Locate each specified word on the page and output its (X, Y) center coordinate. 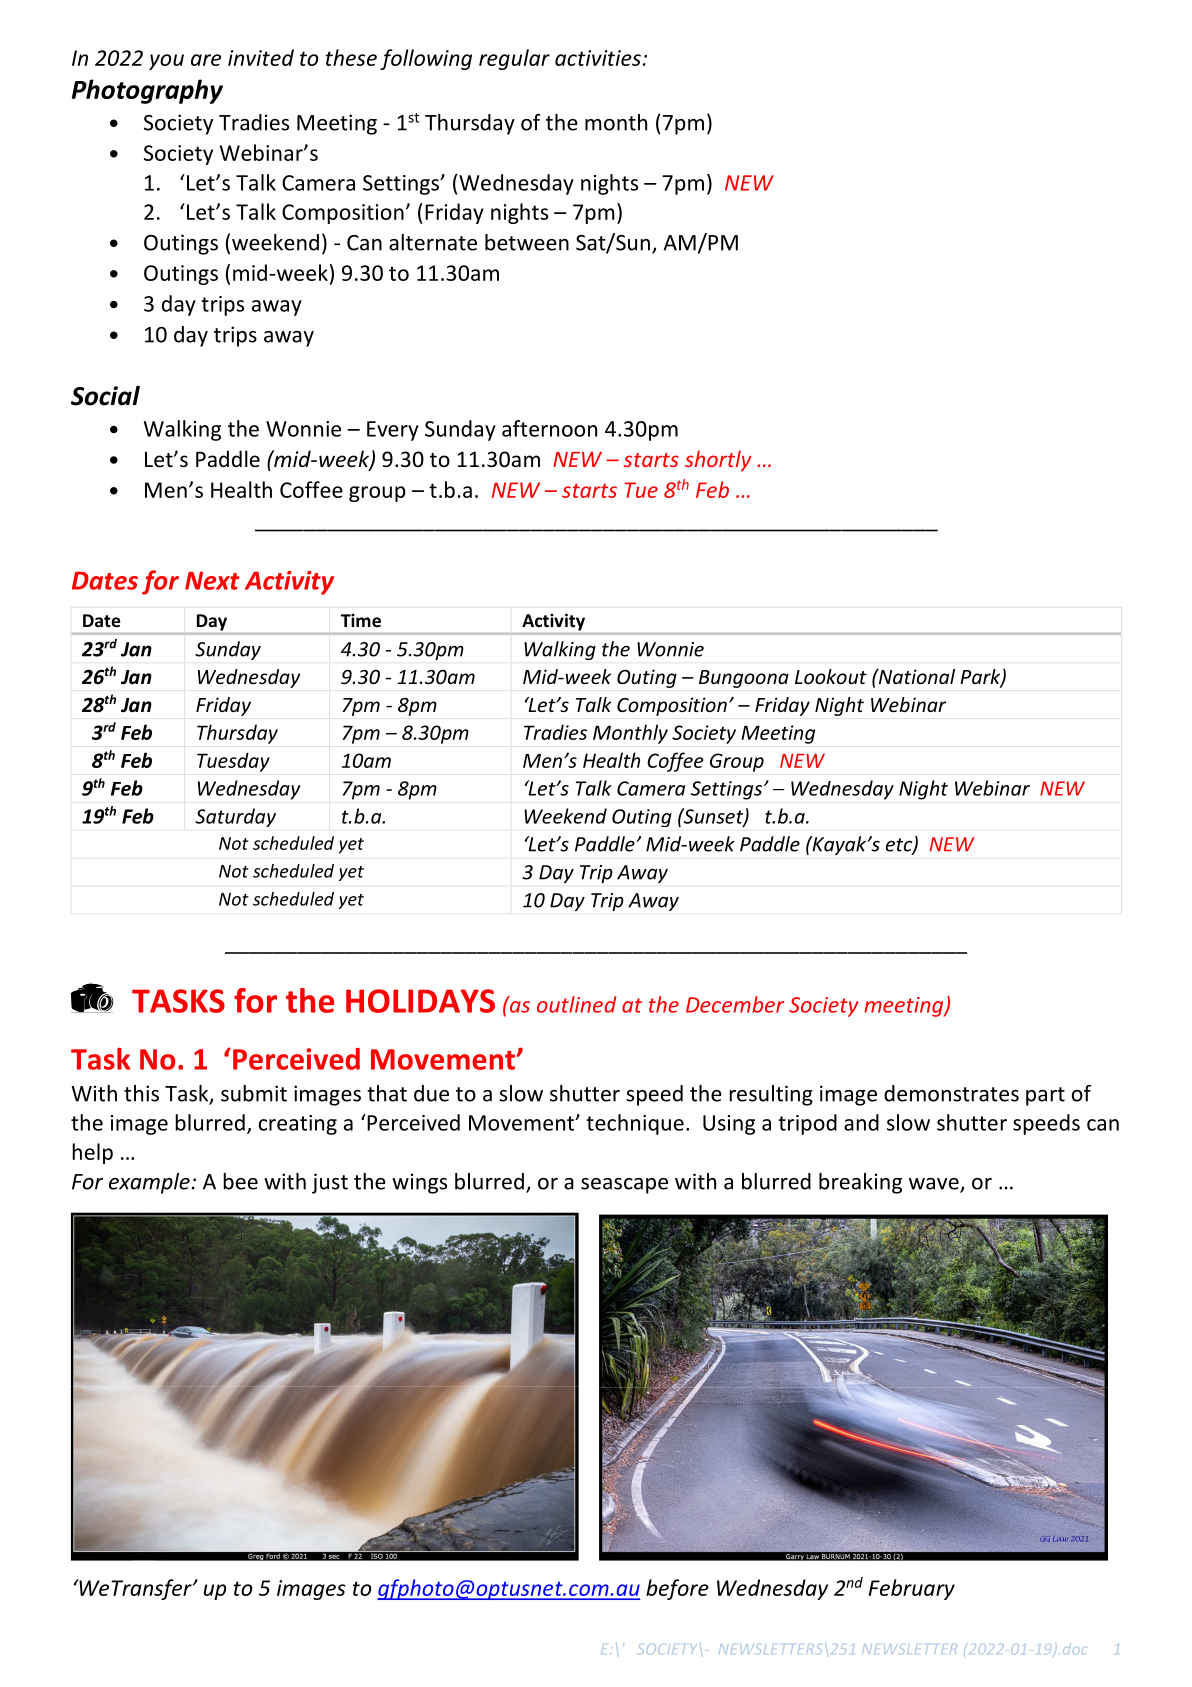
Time (361, 621)
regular (514, 59)
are (206, 60)
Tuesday (233, 762)
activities (598, 58)
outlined (576, 1004)
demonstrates (951, 1093)
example (149, 1183)
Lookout (831, 676)
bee (240, 1181)
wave (935, 1185)
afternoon (549, 428)
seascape (624, 1186)
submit (254, 1093)
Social (105, 396)
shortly (718, 460)
